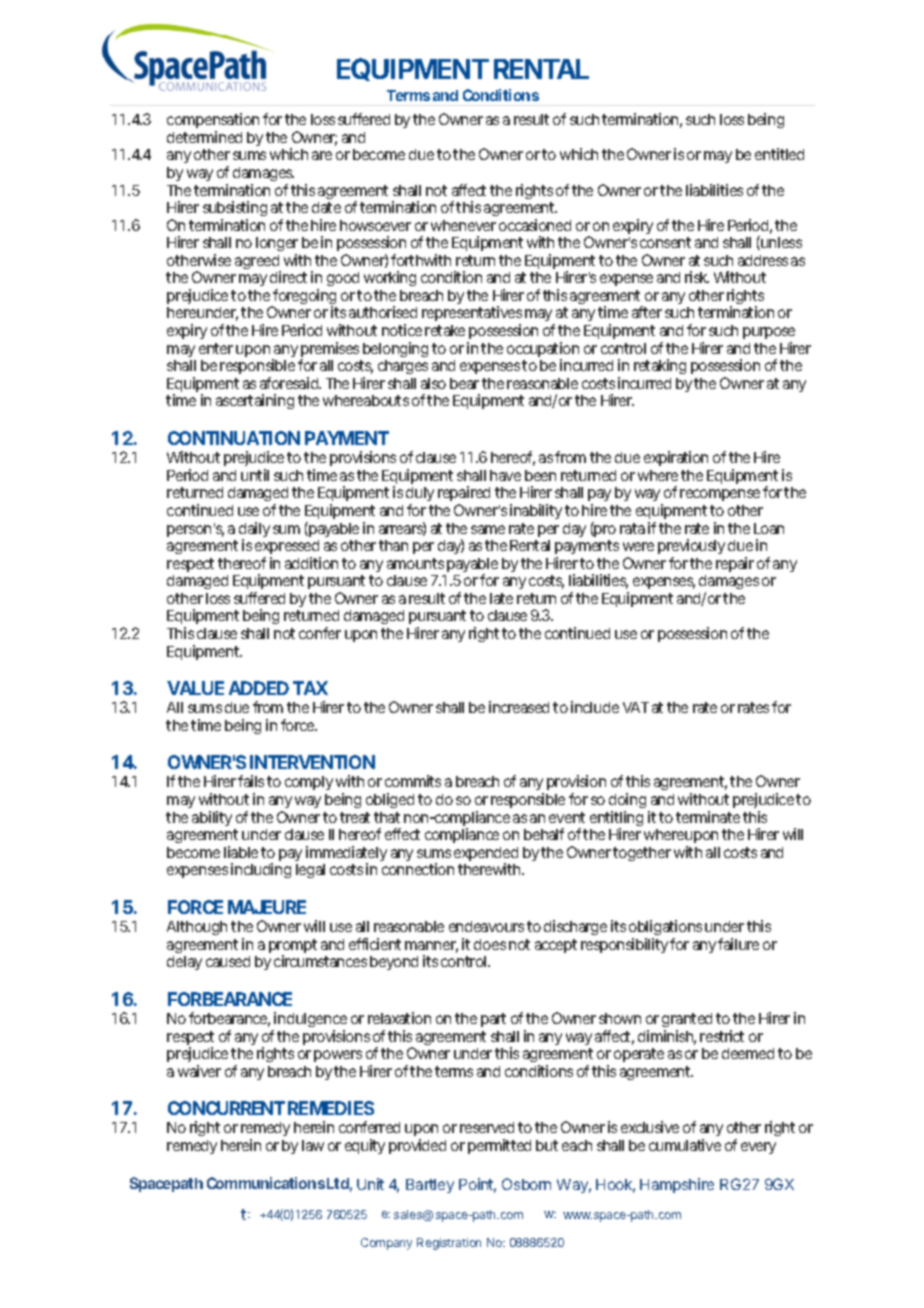 The width and height of the screenshot is (924, 1308). Describe the element at coordinates (738, 944) in the screenshot. I see `failure` at that location.
